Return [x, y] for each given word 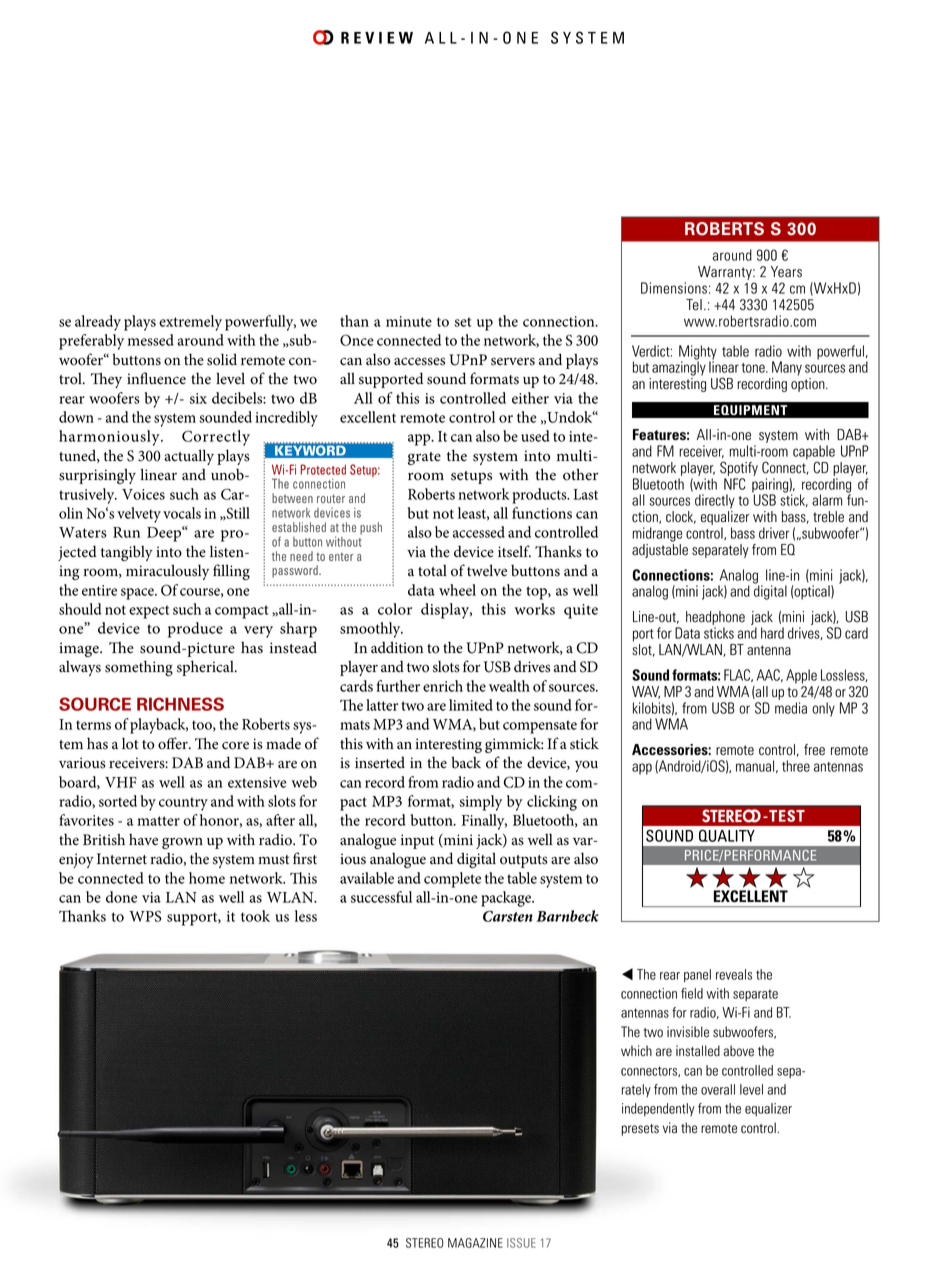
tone [754, 368]
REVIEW [377, 38]
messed [151, 340]
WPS [145, 916]
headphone [715, 619]
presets [640, 1130]
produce [195, 630]
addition [397, 647]
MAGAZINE [475, 1243]
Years [786, 272]
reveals [734, 974]
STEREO [424, 1243]
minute [409, 321]
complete [452, 880]
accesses [419, 361]
